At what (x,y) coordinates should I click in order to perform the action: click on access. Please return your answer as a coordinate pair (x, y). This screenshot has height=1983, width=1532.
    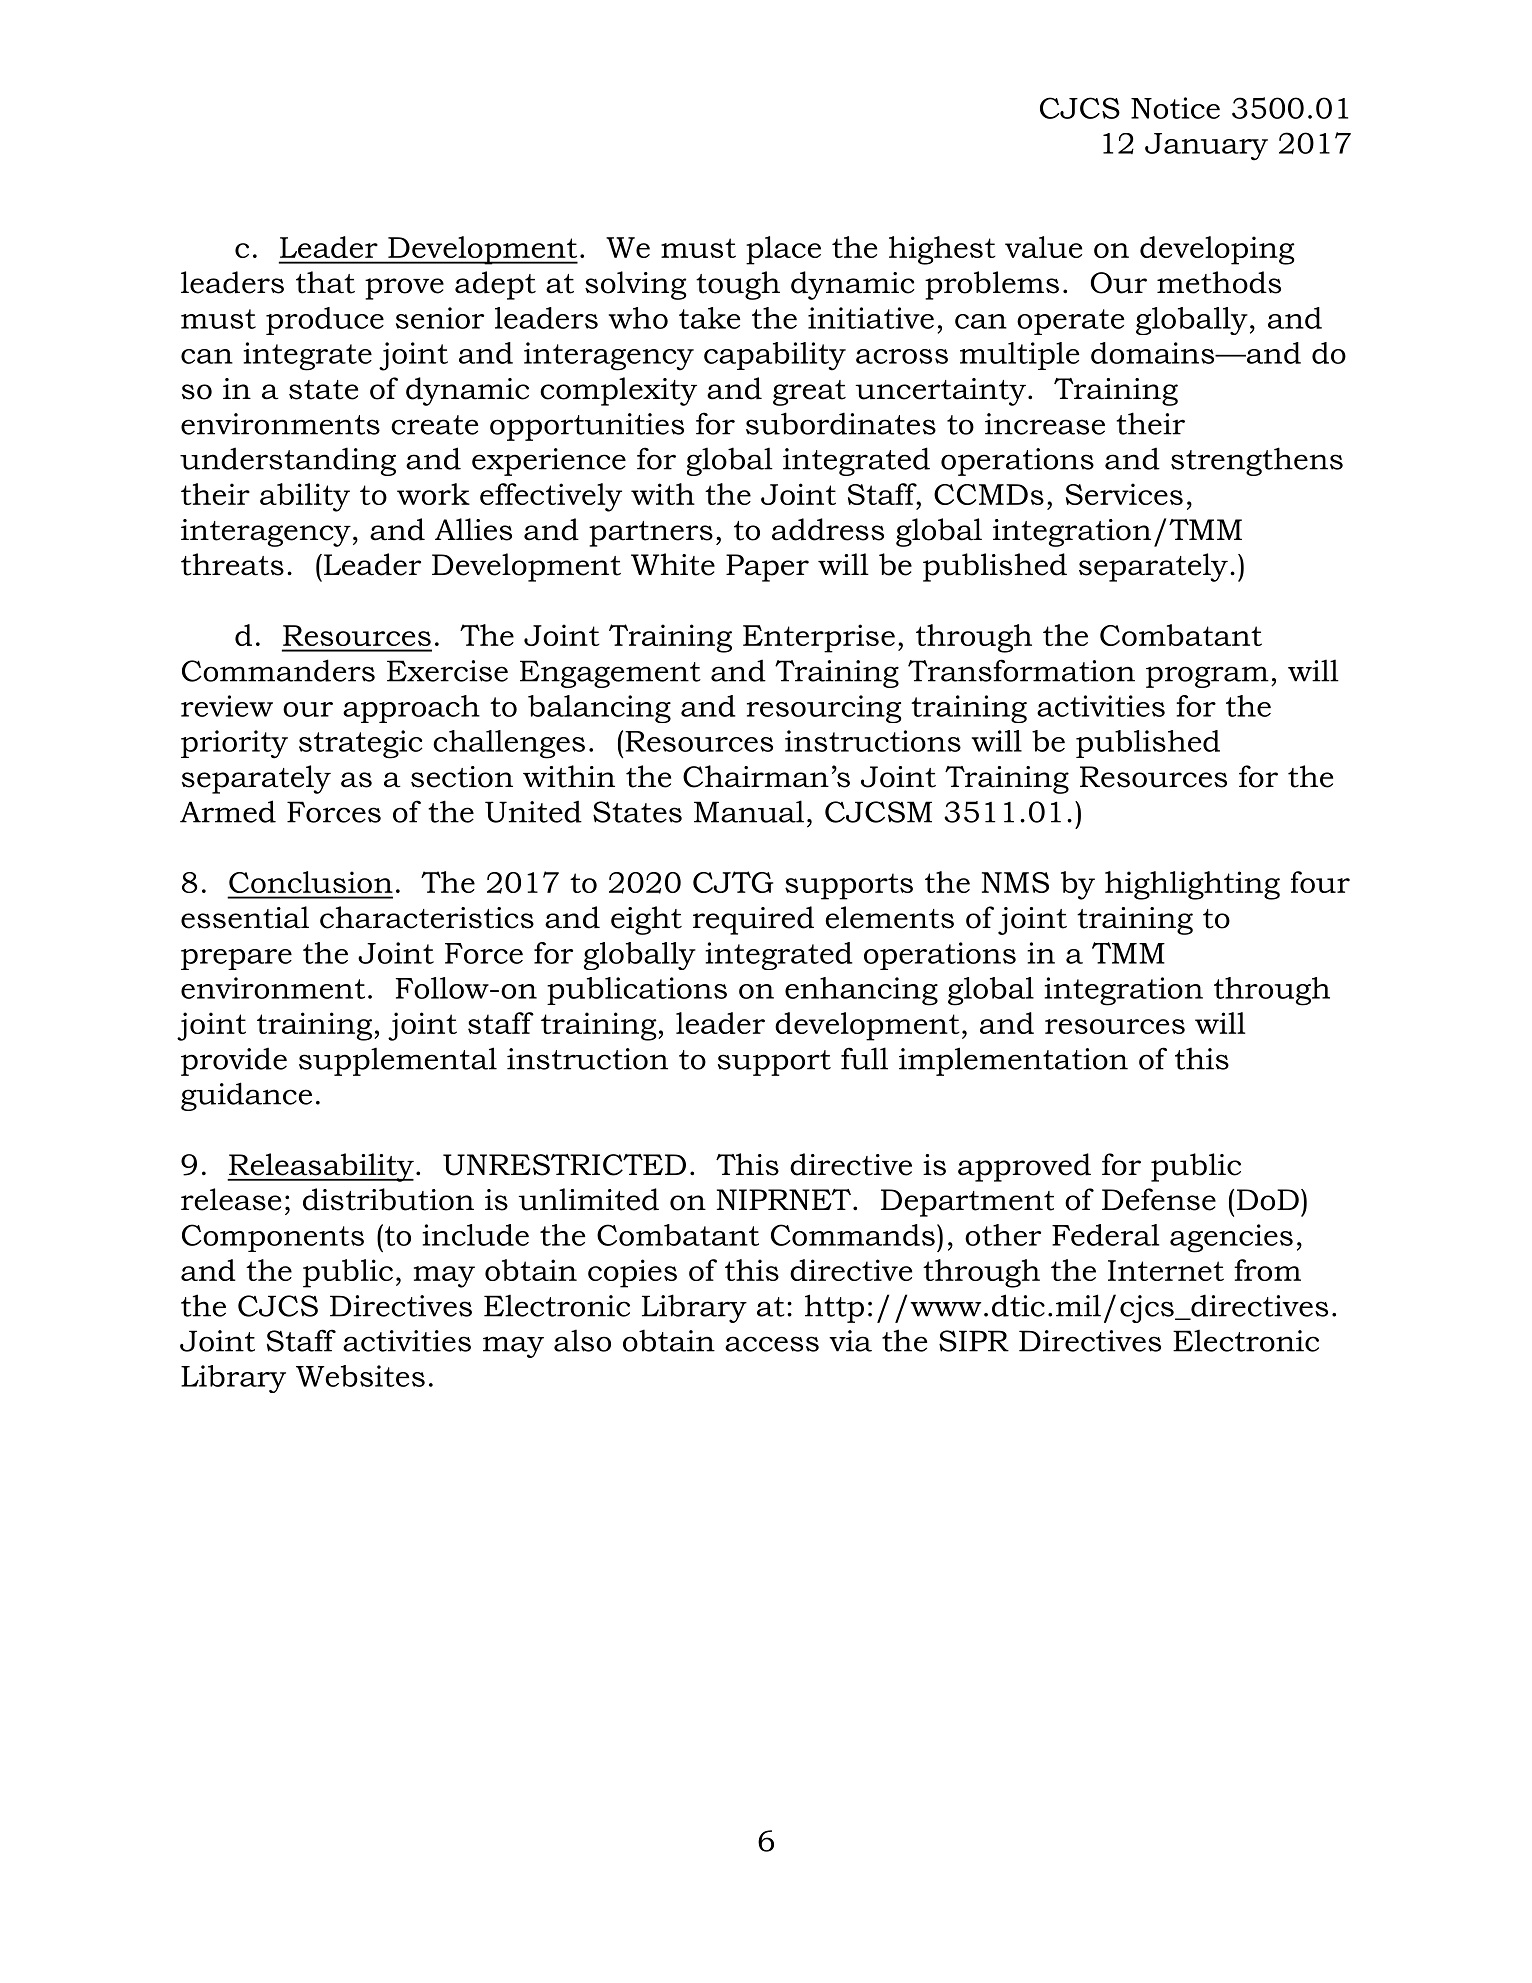
    Looking at the image, I should click on (772, 1344).
